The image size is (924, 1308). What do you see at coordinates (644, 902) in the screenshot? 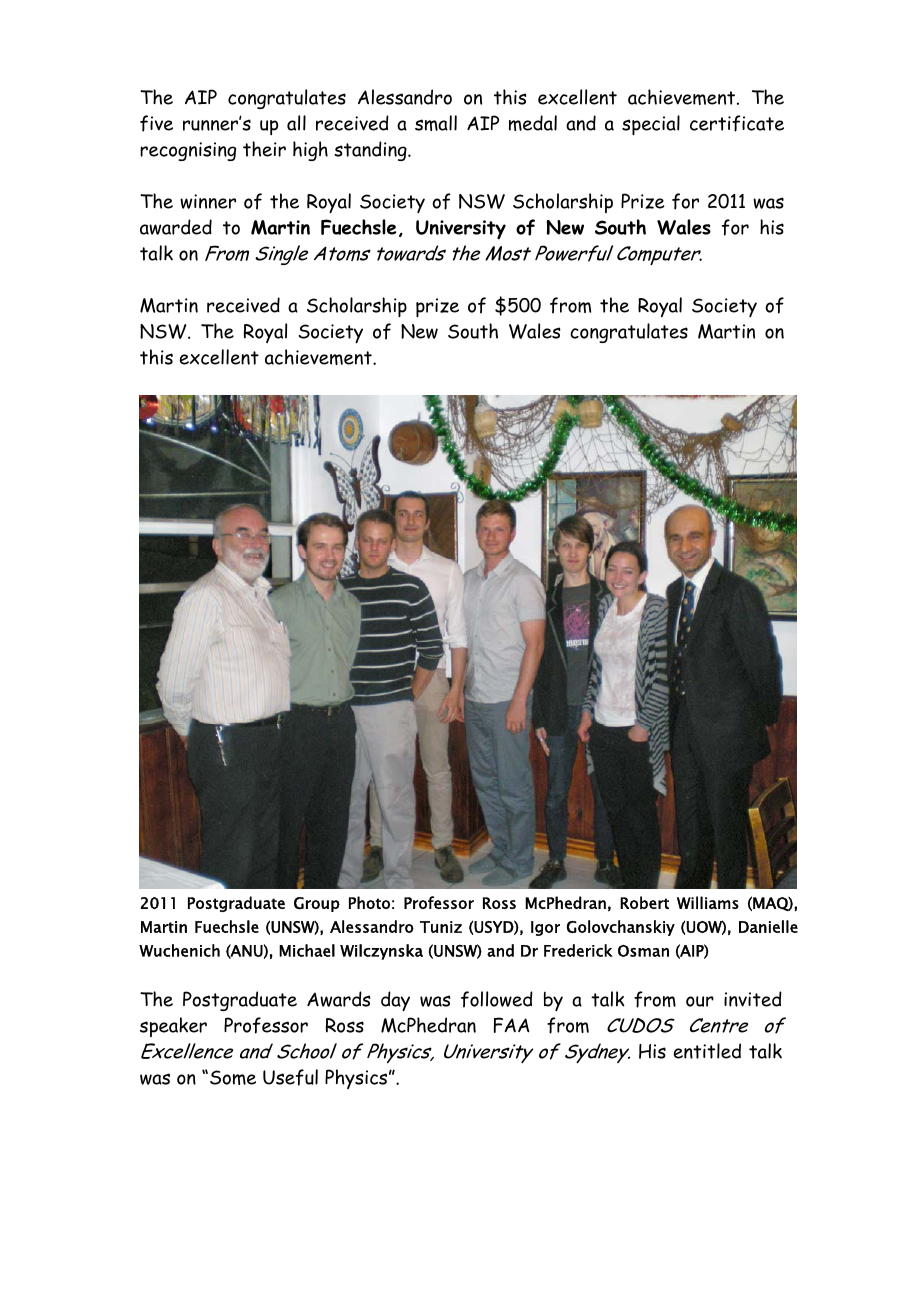
I see `Robert` at bounding box center [644, 902].
